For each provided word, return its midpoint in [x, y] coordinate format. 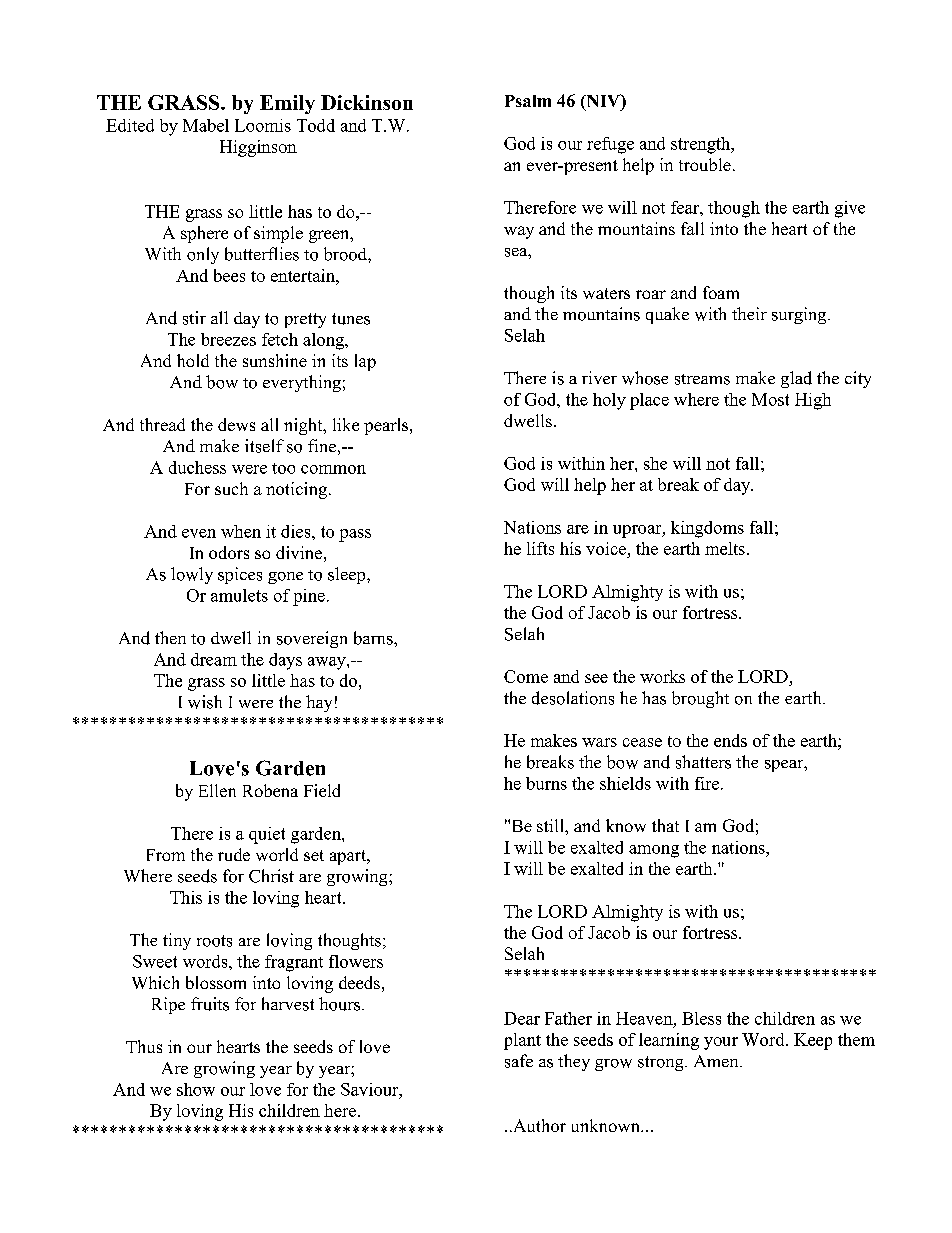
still [551, 825]
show [196, 1089]
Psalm [528, 101]
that [665, 825]
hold [193, 360]
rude [234, 854]
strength [702, 145]
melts [725, 548]
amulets [239, 595]
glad [796, 379]
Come [526, 676]
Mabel [206, 125]
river [599, 377]
